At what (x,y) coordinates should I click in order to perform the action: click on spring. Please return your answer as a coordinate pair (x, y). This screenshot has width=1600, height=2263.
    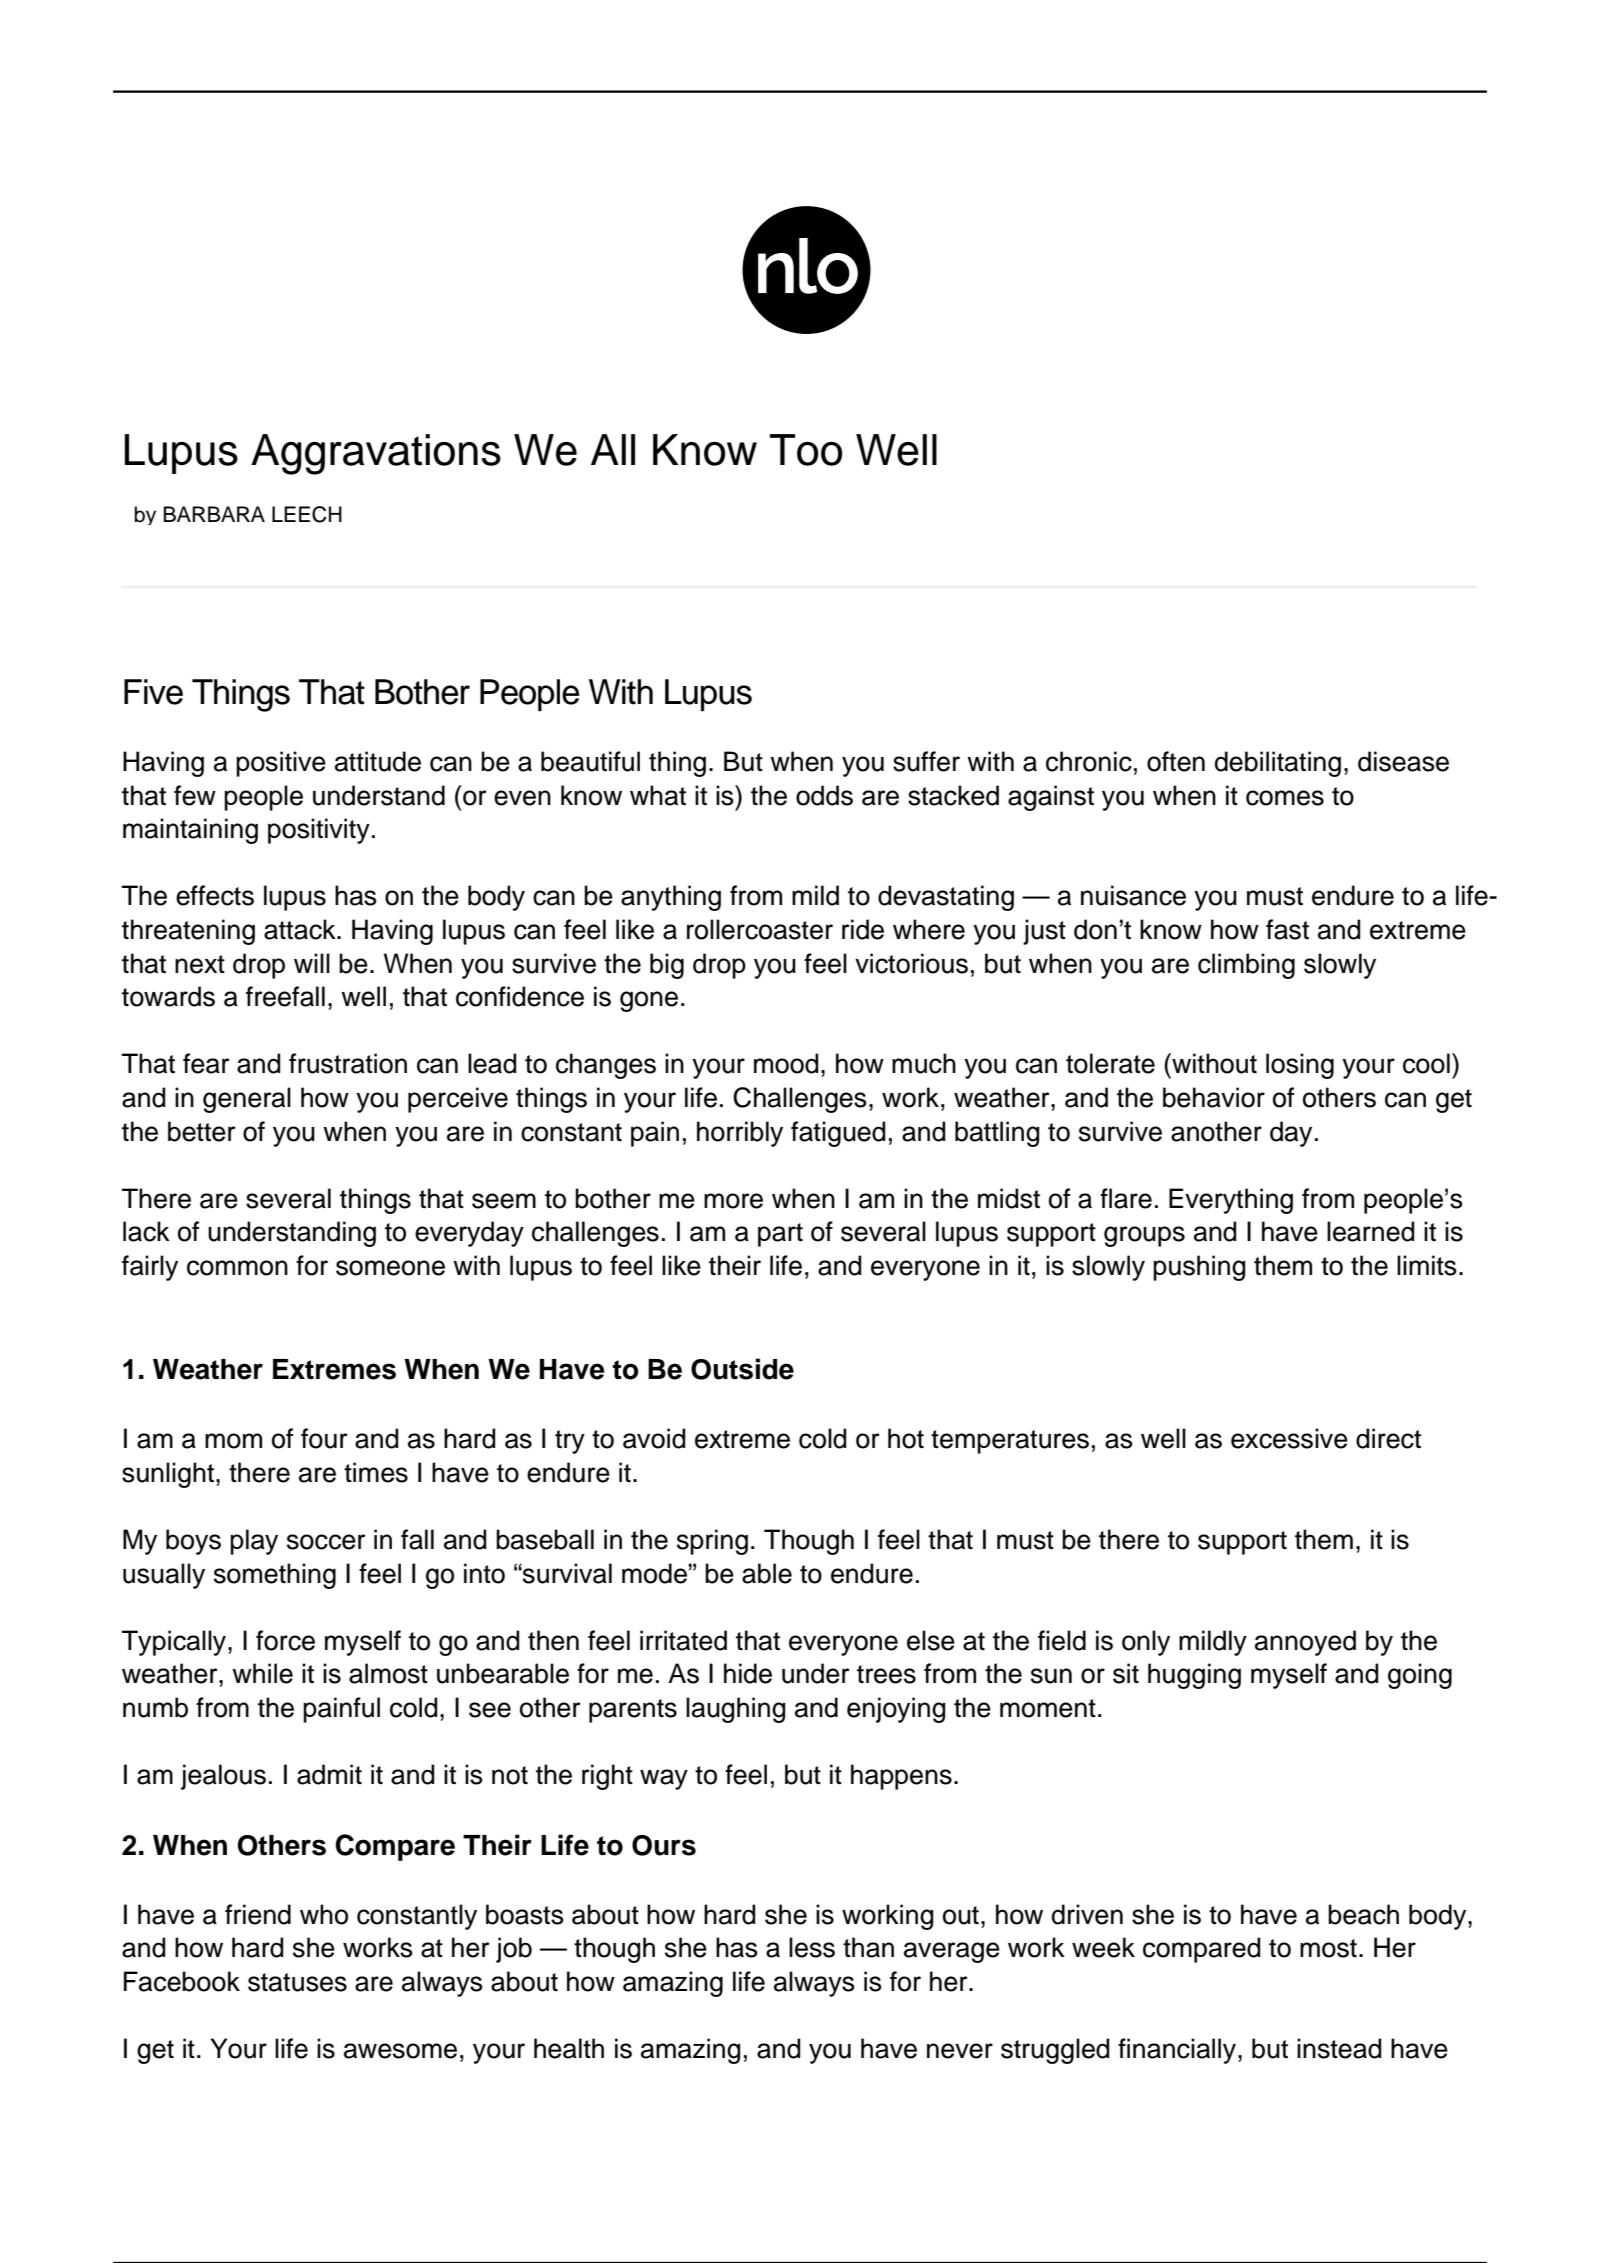
    Looking at the image, I should click on (712, 1542).
